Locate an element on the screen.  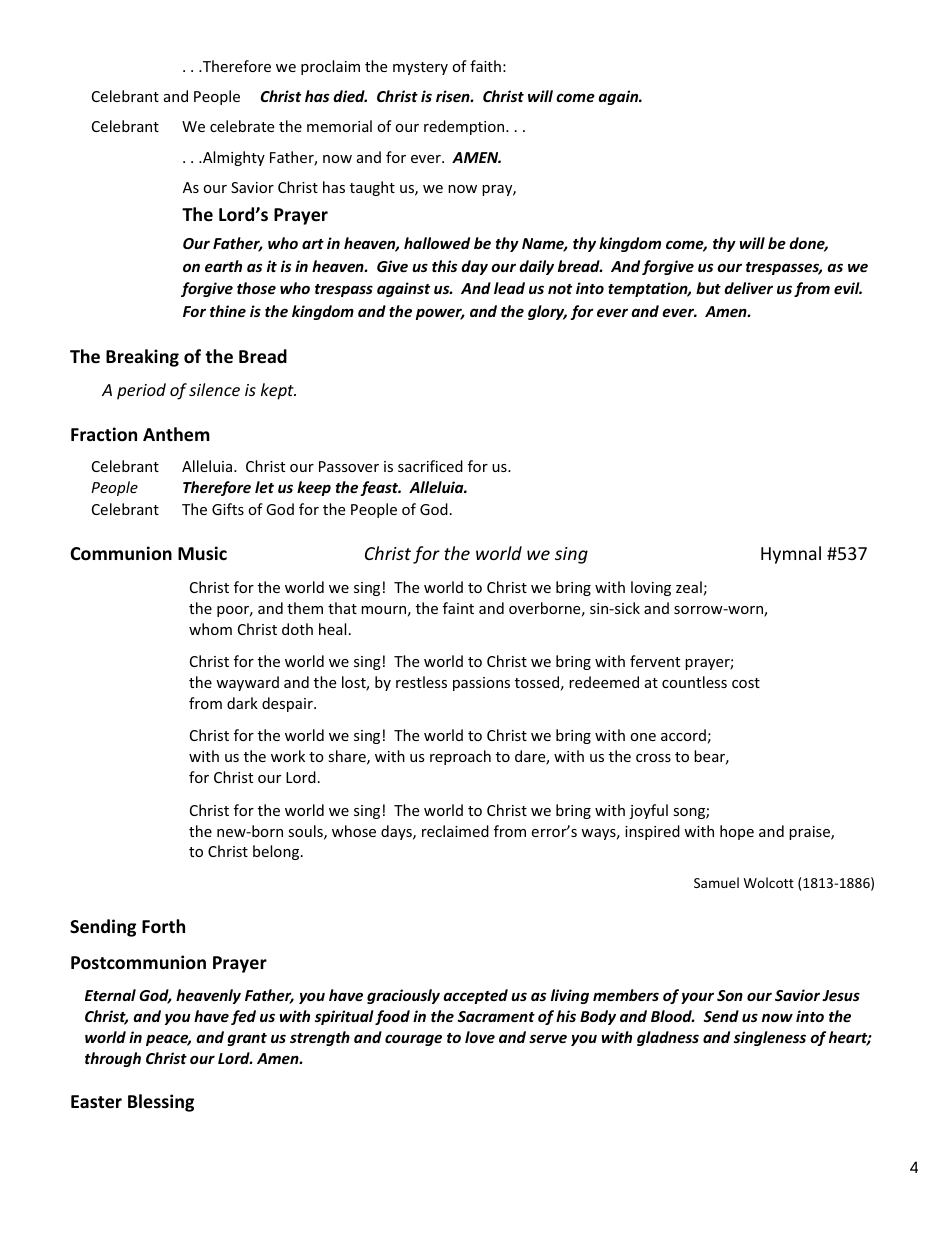
through is located at coordinates (113, 1059).
